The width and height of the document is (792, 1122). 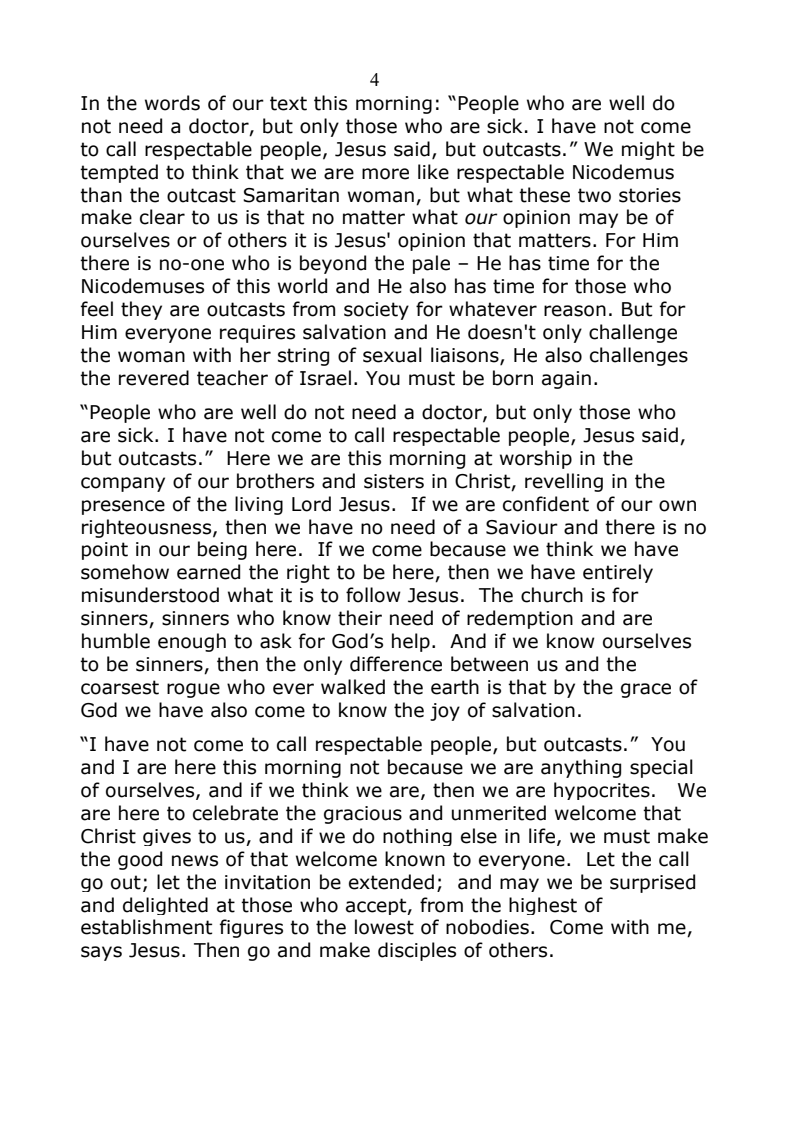 What do you see at coordinates (385, 174) in the document?
I see `more` at bounding box center [385, 174].
